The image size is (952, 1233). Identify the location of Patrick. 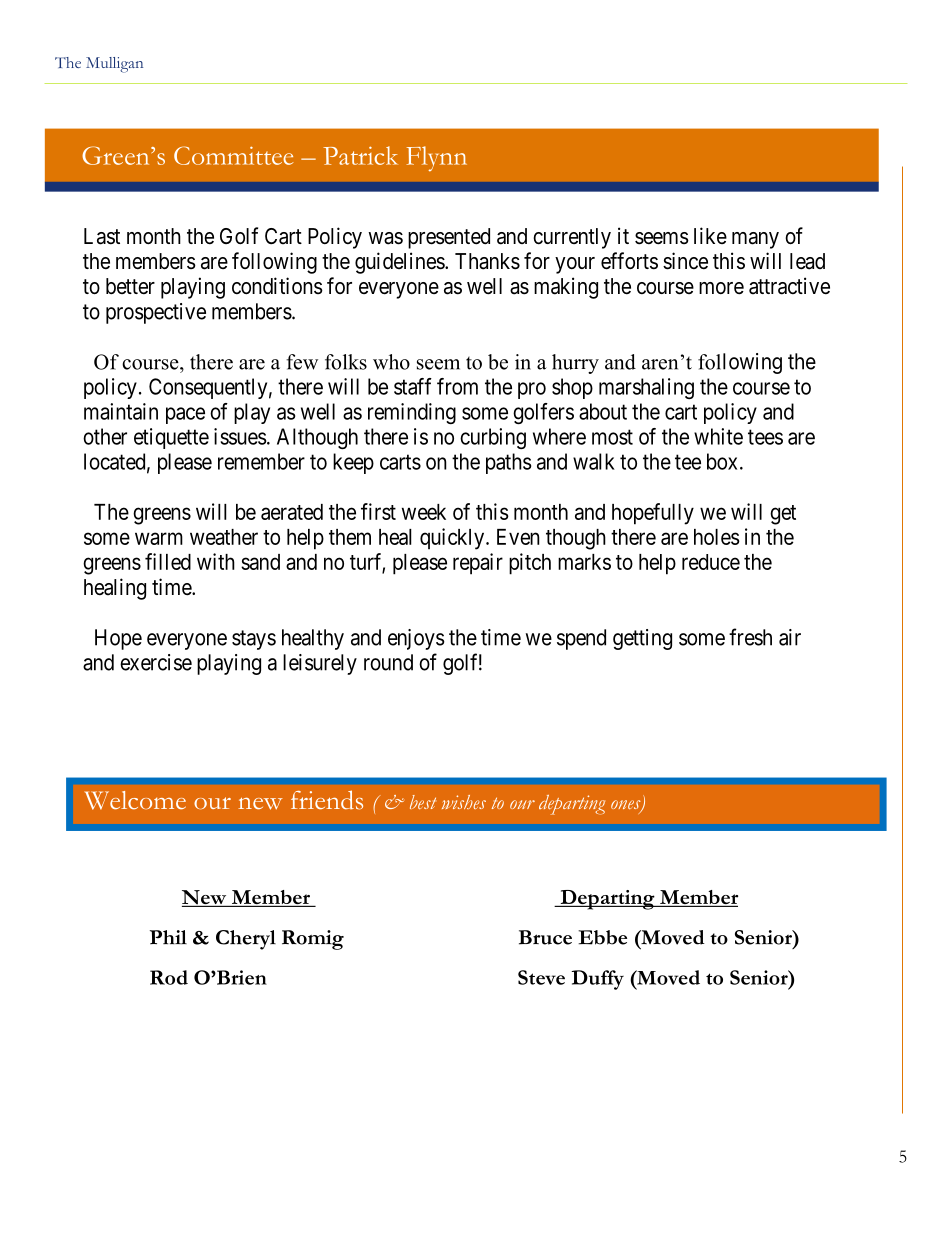
(360, 155).
